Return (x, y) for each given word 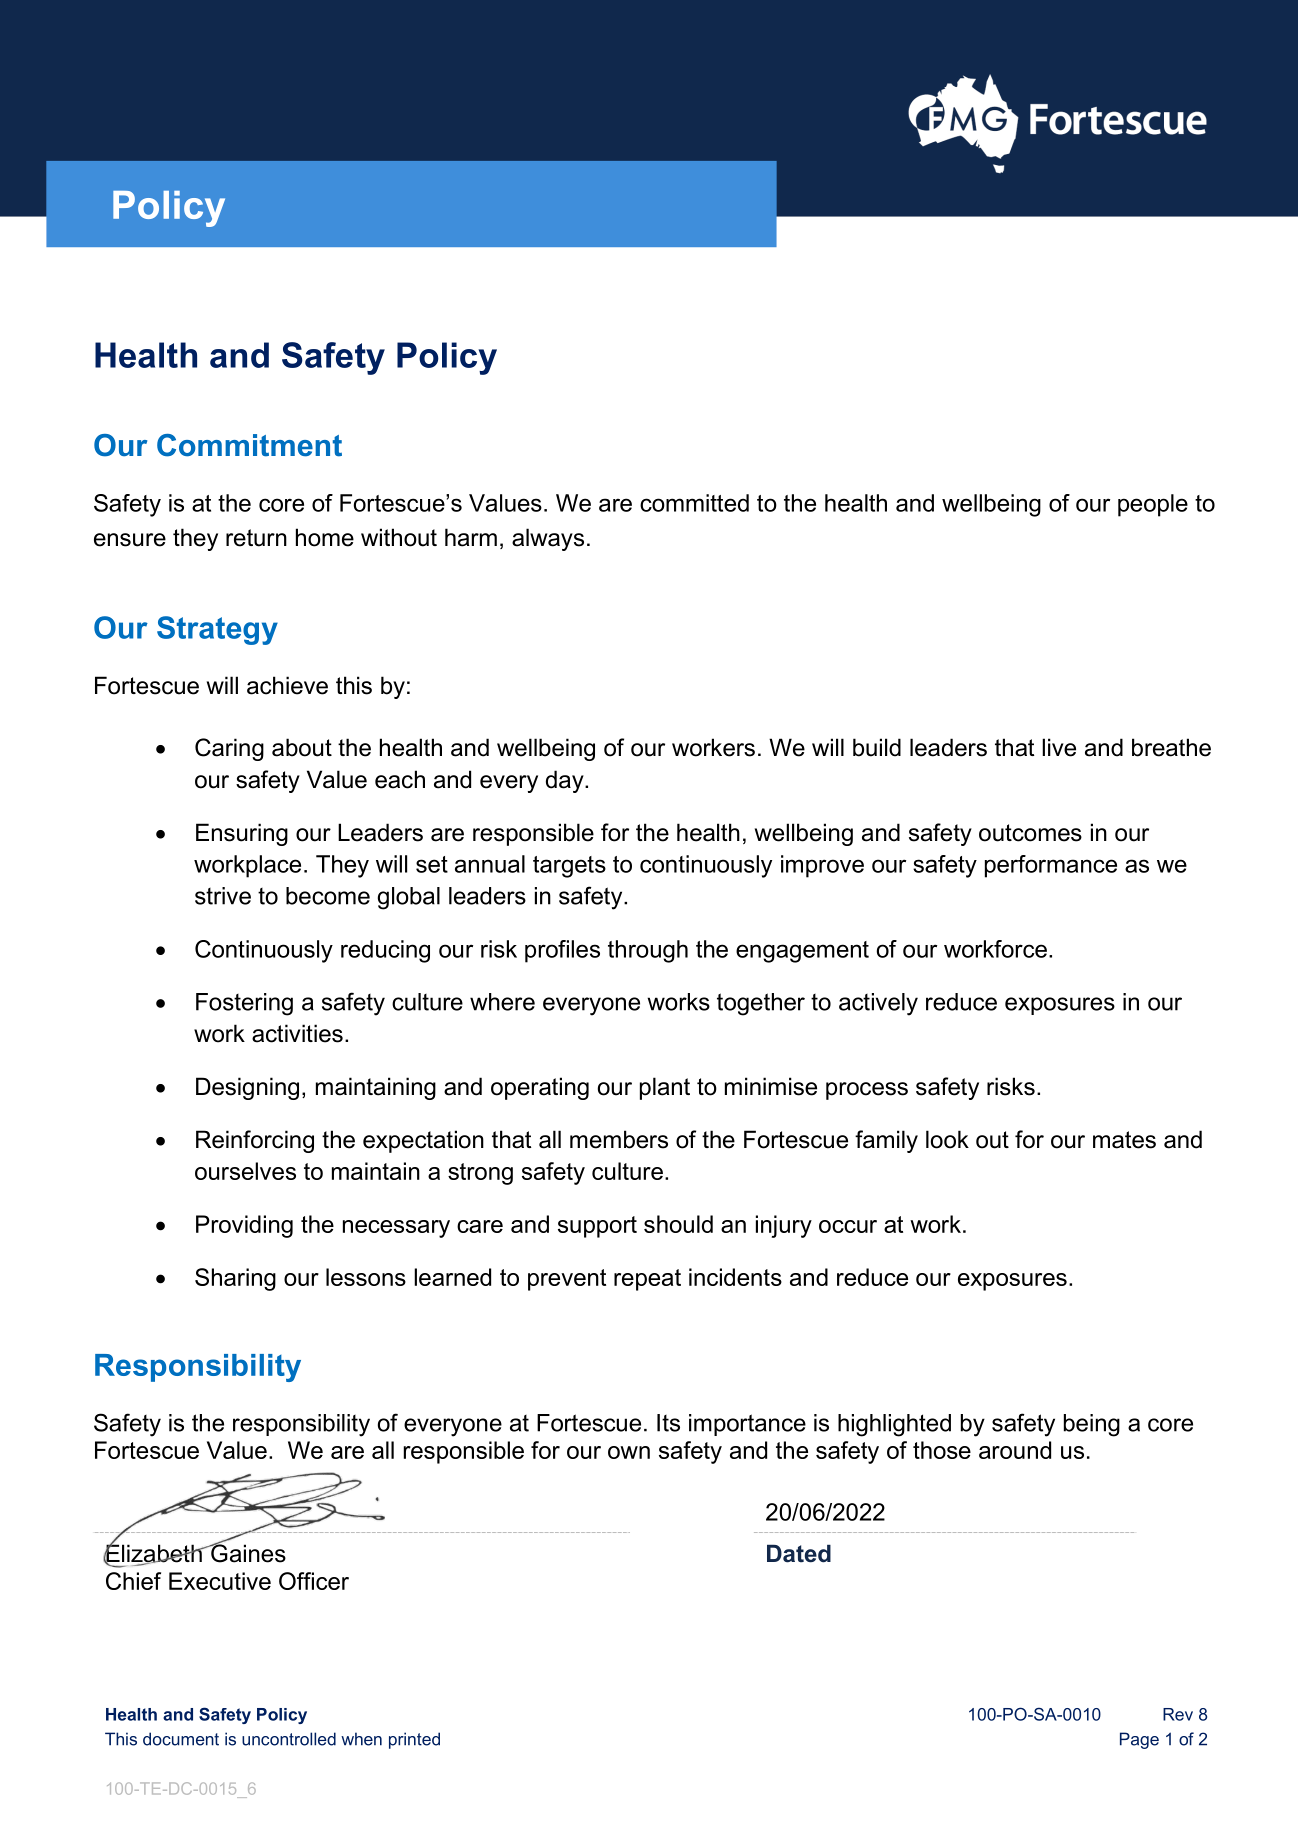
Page (1139, 1740)
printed (414, 1740)
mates (1124, 1140)
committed (694, 503)
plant (665, 1088)
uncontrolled (289, 1739)
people (1153, 505)
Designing (247, 1088)
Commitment (249, 445)
